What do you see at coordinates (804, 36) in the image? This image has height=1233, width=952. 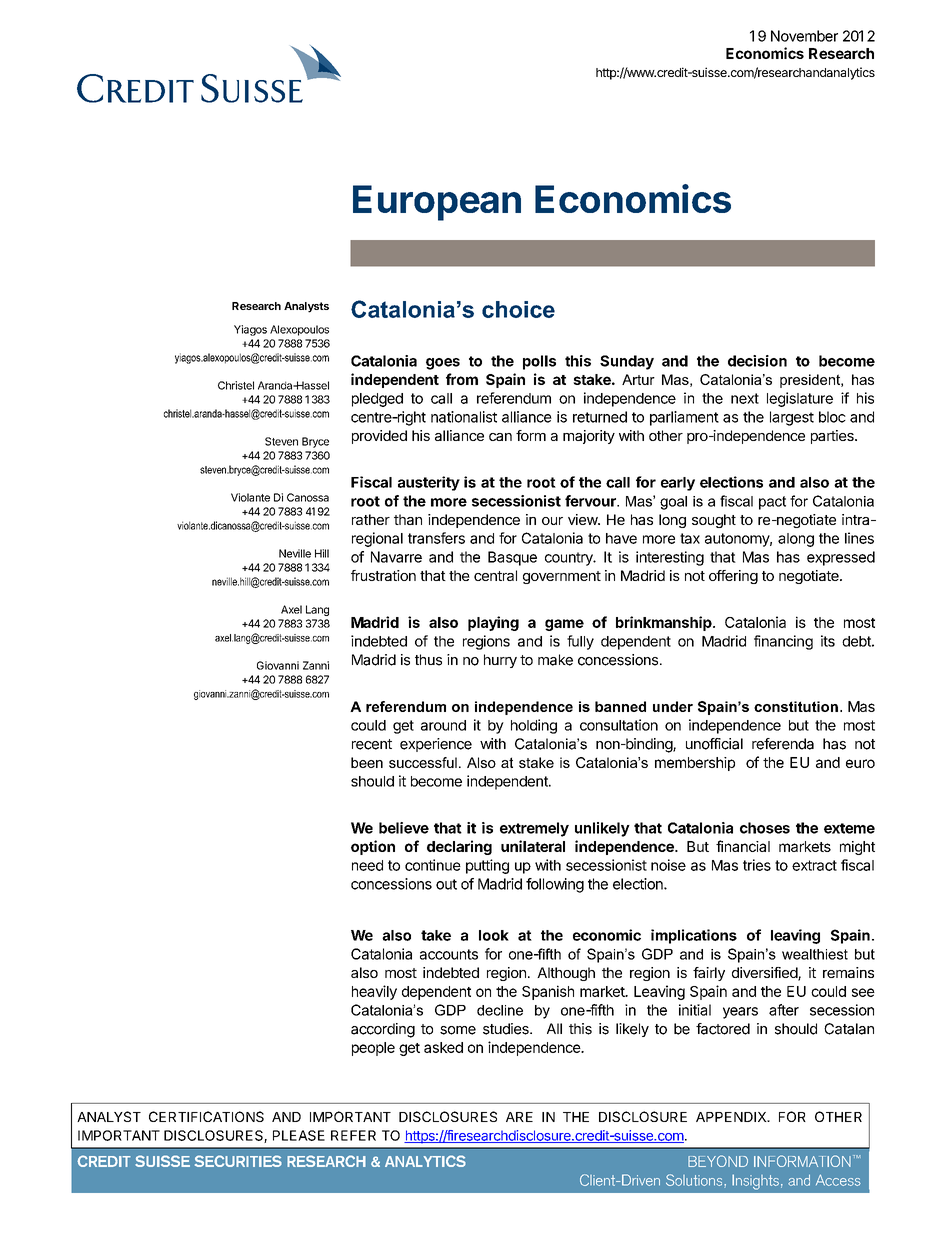 I see `November` at bounding box center [804, 36].
